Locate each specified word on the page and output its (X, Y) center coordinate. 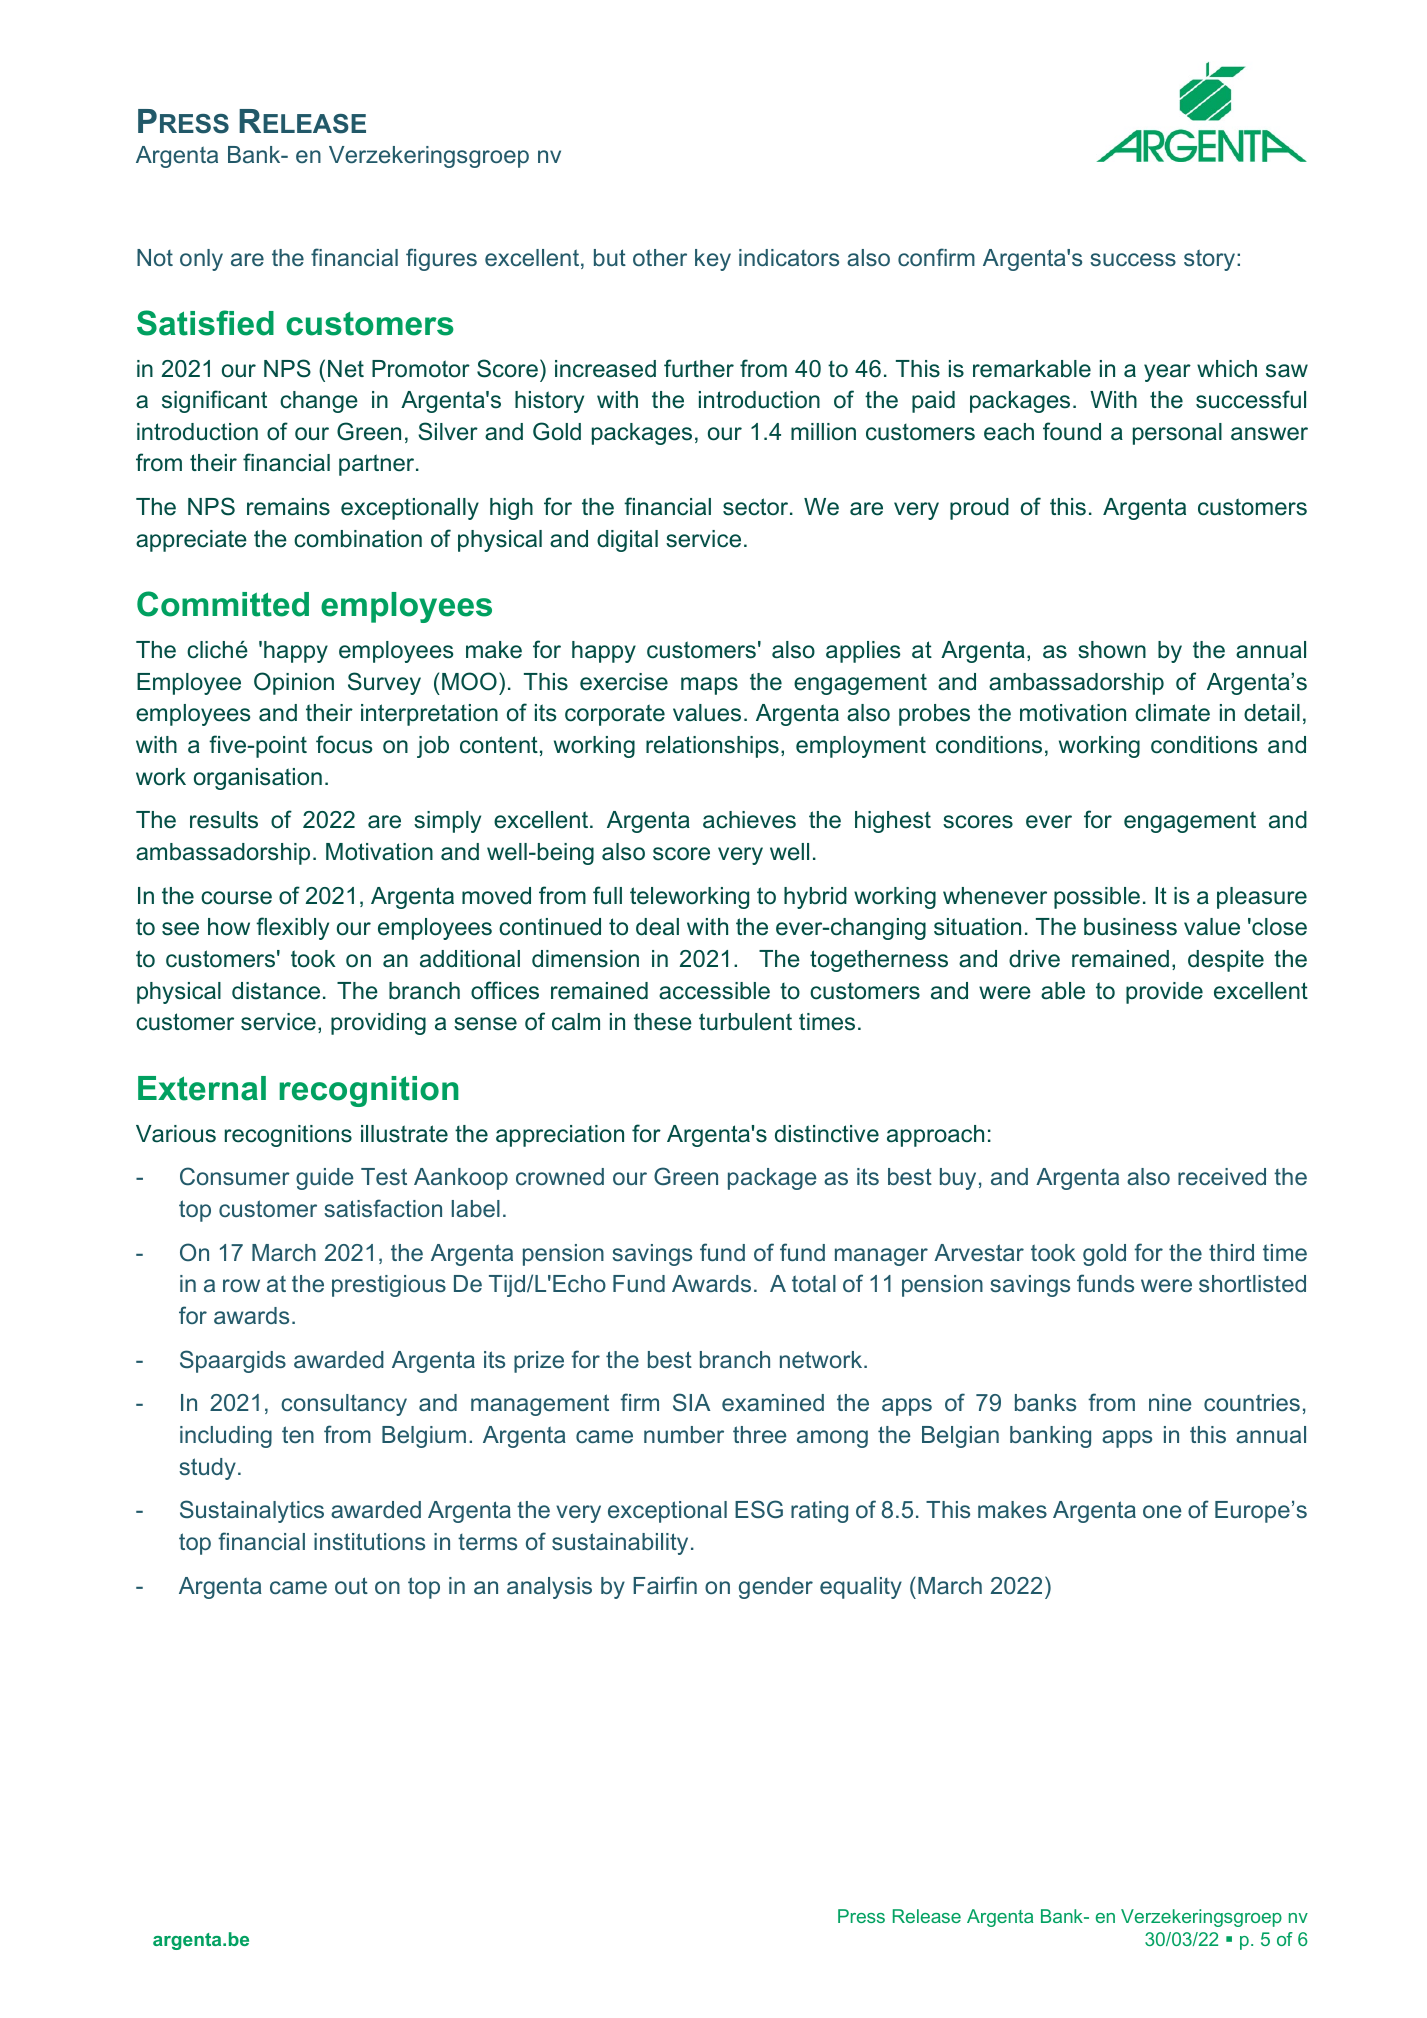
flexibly (292, 928)
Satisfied (205, 323)
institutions (369, 1541)
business (1130, 927)
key (713, 260)
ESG (759, 1509)
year (1167, 373)
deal (657, 927)
